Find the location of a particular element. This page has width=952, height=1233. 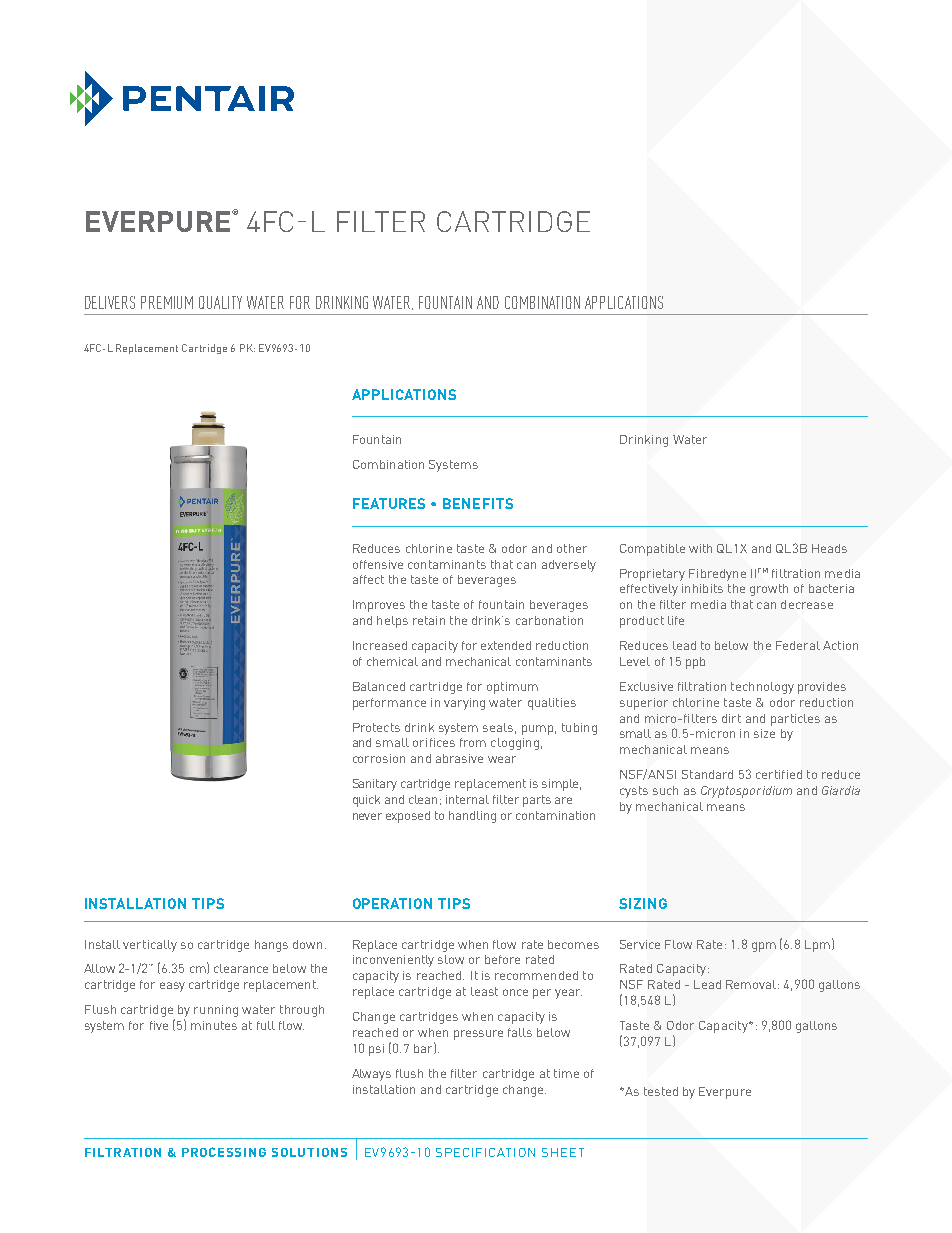

PROCESSING is located at coordinates (224, 1152).
